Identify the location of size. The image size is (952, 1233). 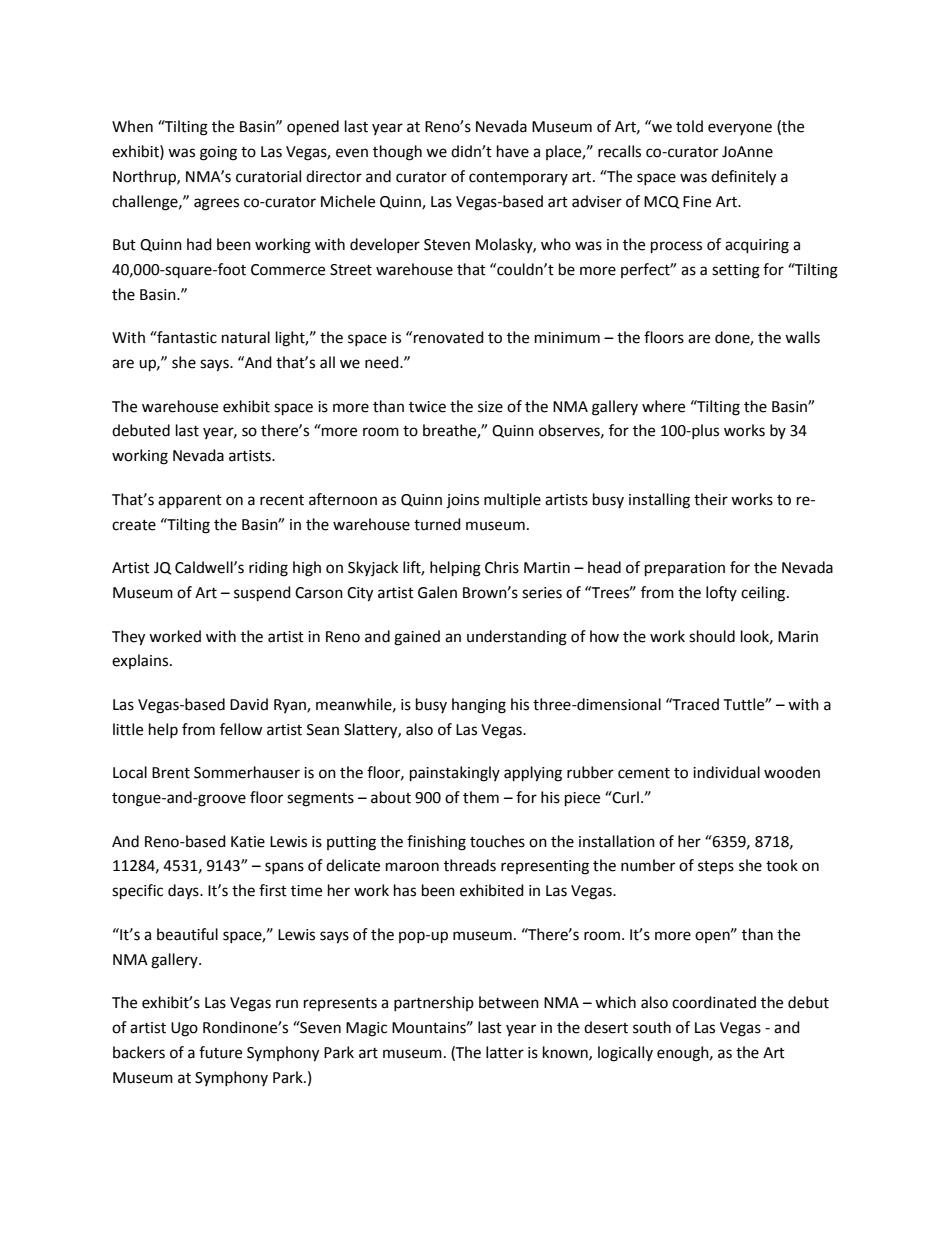
(490, 407).
